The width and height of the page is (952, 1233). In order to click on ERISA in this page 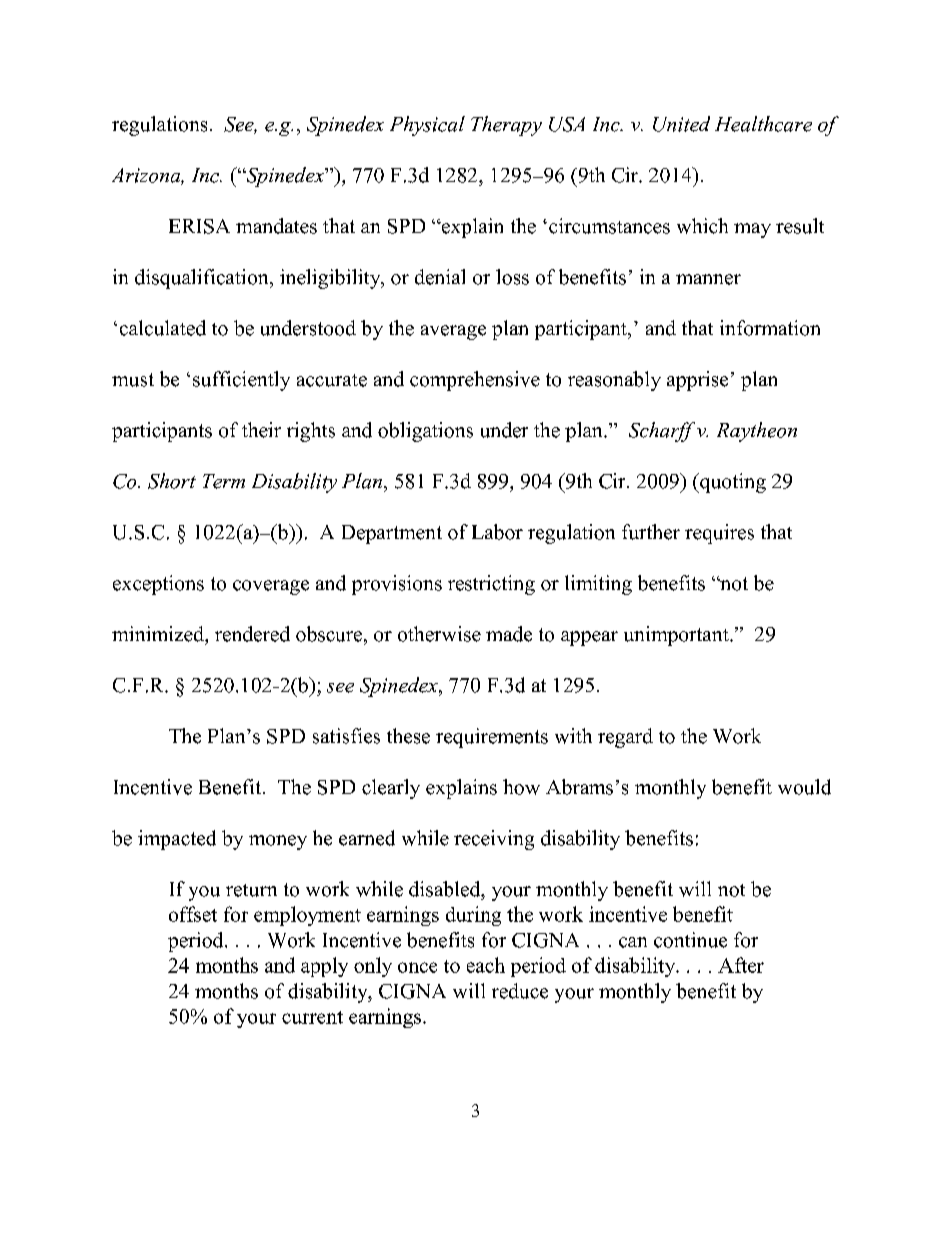, I will do `click(199, 226)`.
